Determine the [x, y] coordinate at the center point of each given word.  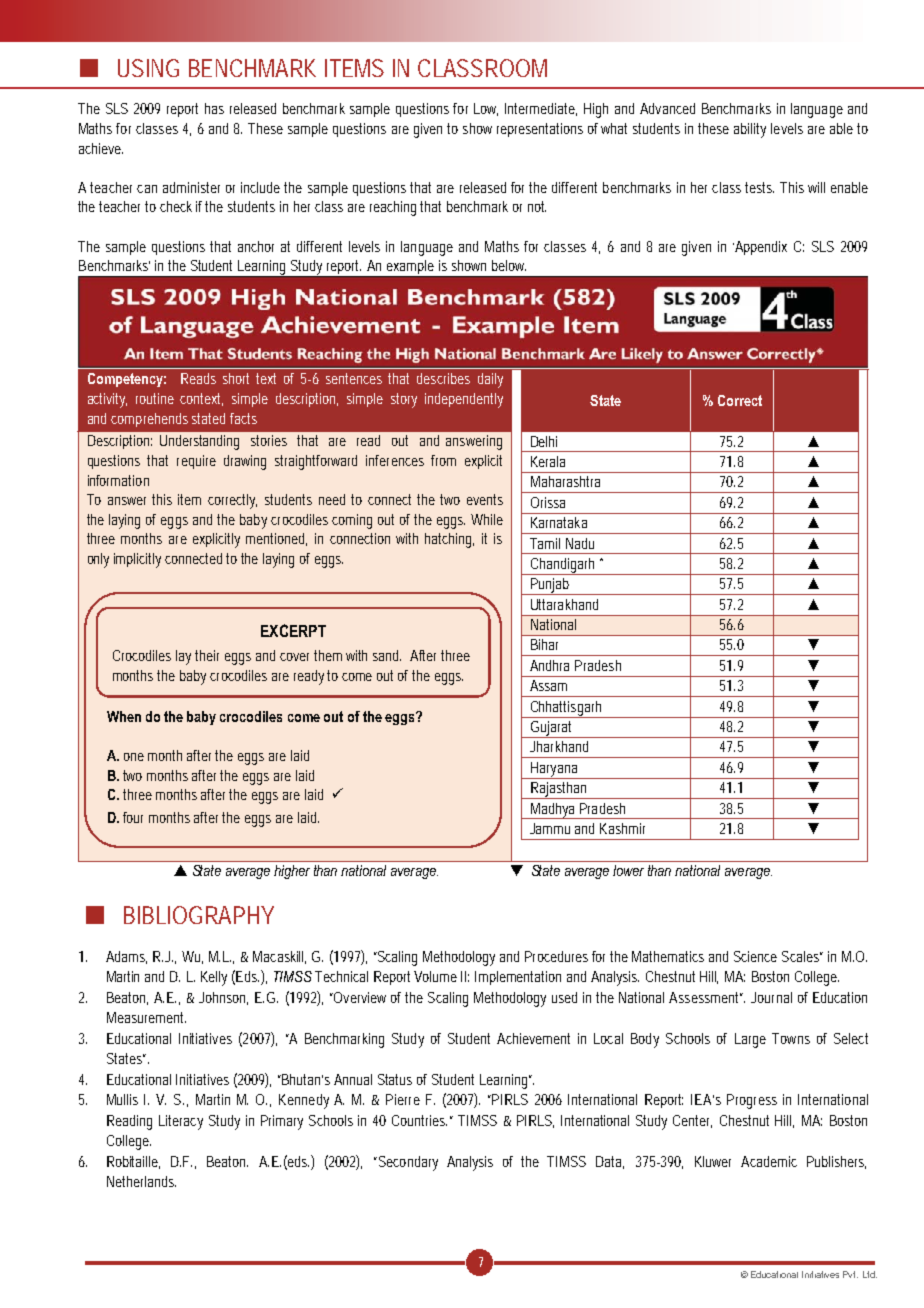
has [214, 108]
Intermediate [541, 109]
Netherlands [141, 1181]
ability [750, 130]
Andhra [549, 665]
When [124, 716]
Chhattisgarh [566, 709]
